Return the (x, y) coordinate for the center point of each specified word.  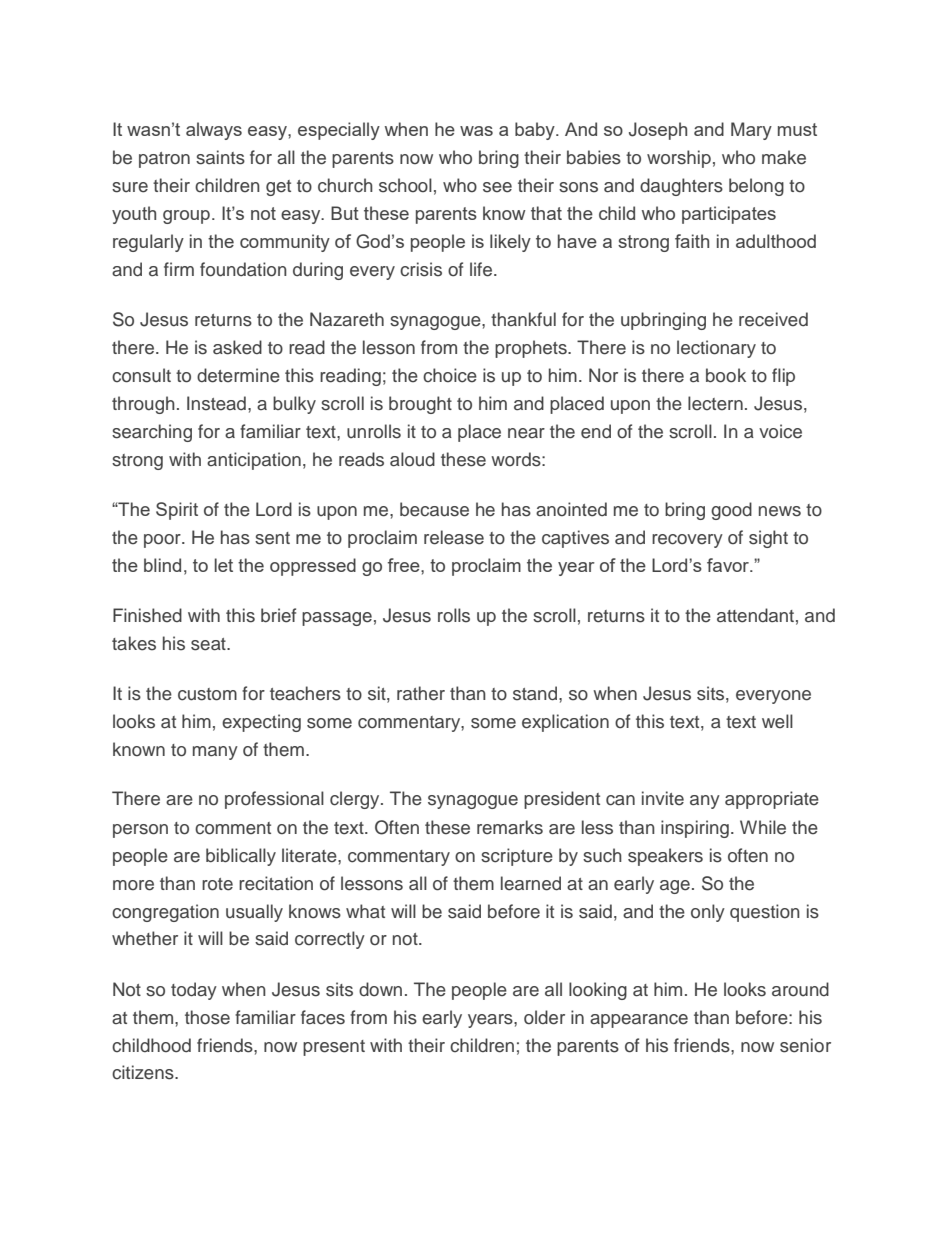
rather (421, 693)
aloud (412, 459)
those (207, 1017)
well (777, 721)
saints (220, 157)
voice (780, 431)
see (497, 187)
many (215, 753)
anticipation (254, 461)
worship (679, 159)
